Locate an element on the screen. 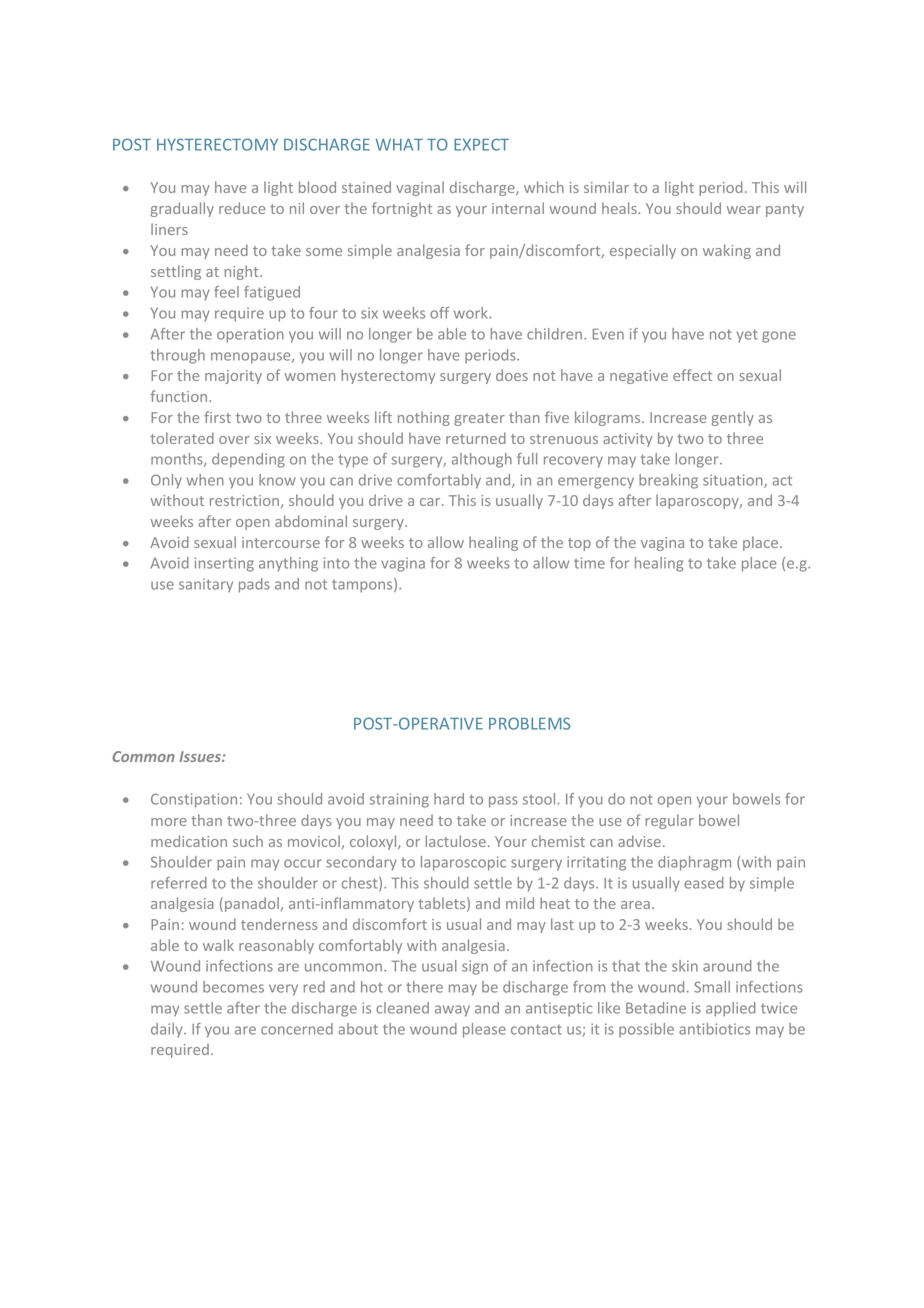 The width and height of the screenshot is (924, 1308). pads is located at coordinates (254, 585).
